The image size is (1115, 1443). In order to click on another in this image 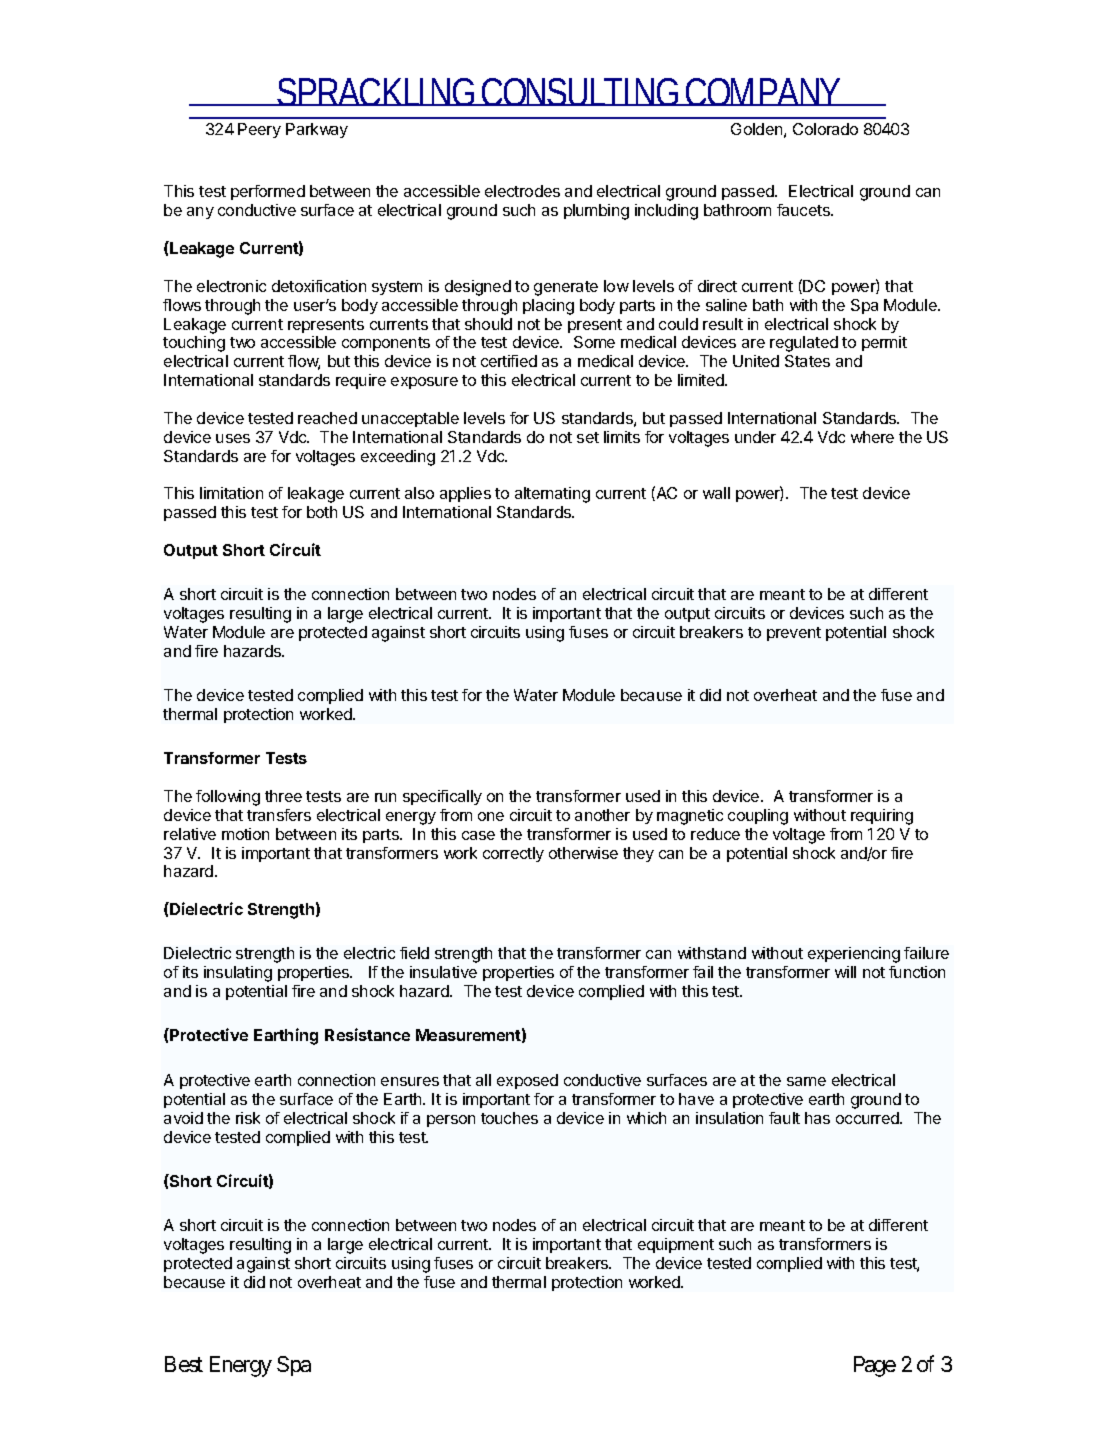, I will do `click(602, 815)`.
